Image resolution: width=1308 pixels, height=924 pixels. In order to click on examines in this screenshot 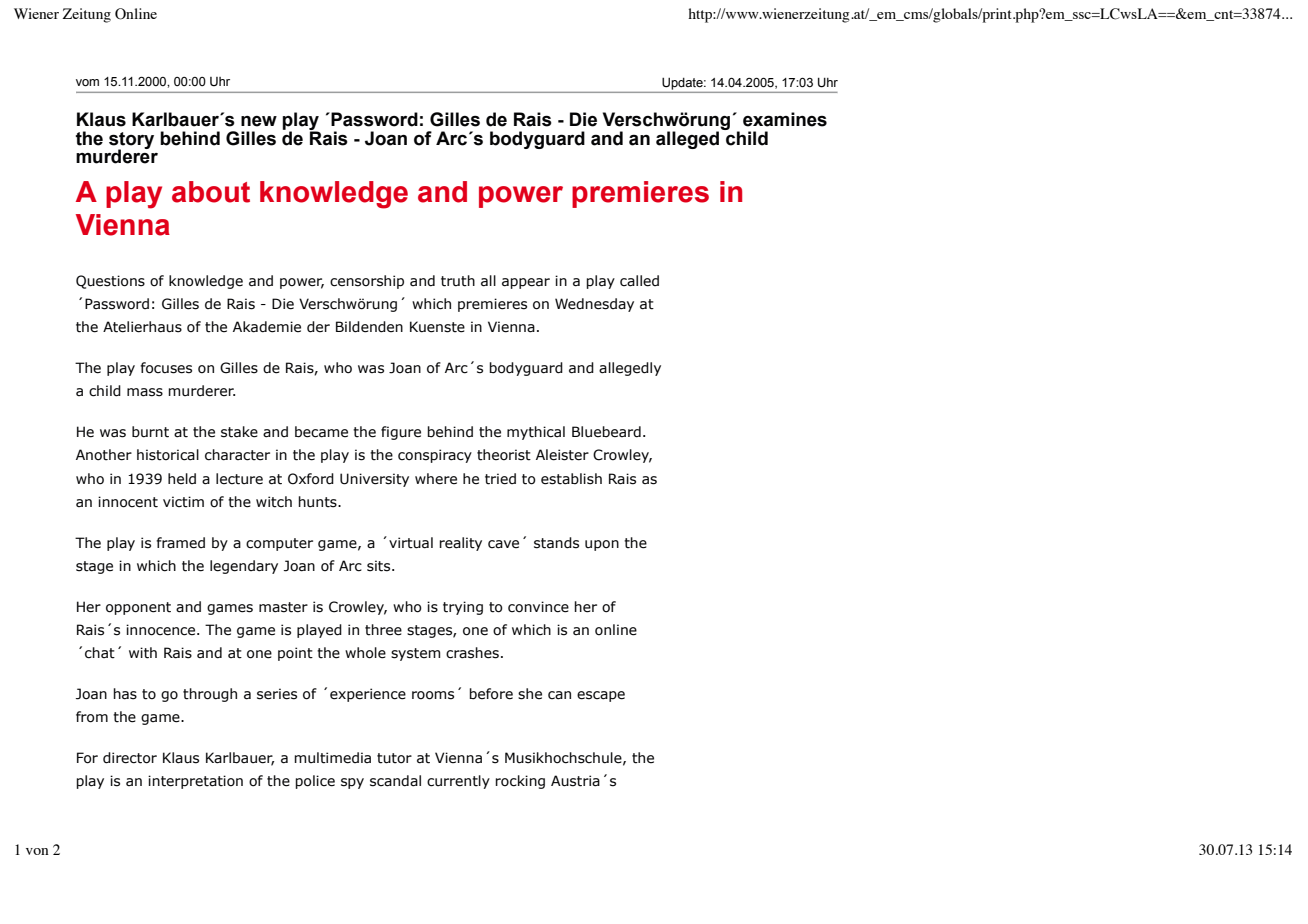, I will do `click(785, 119)`.
